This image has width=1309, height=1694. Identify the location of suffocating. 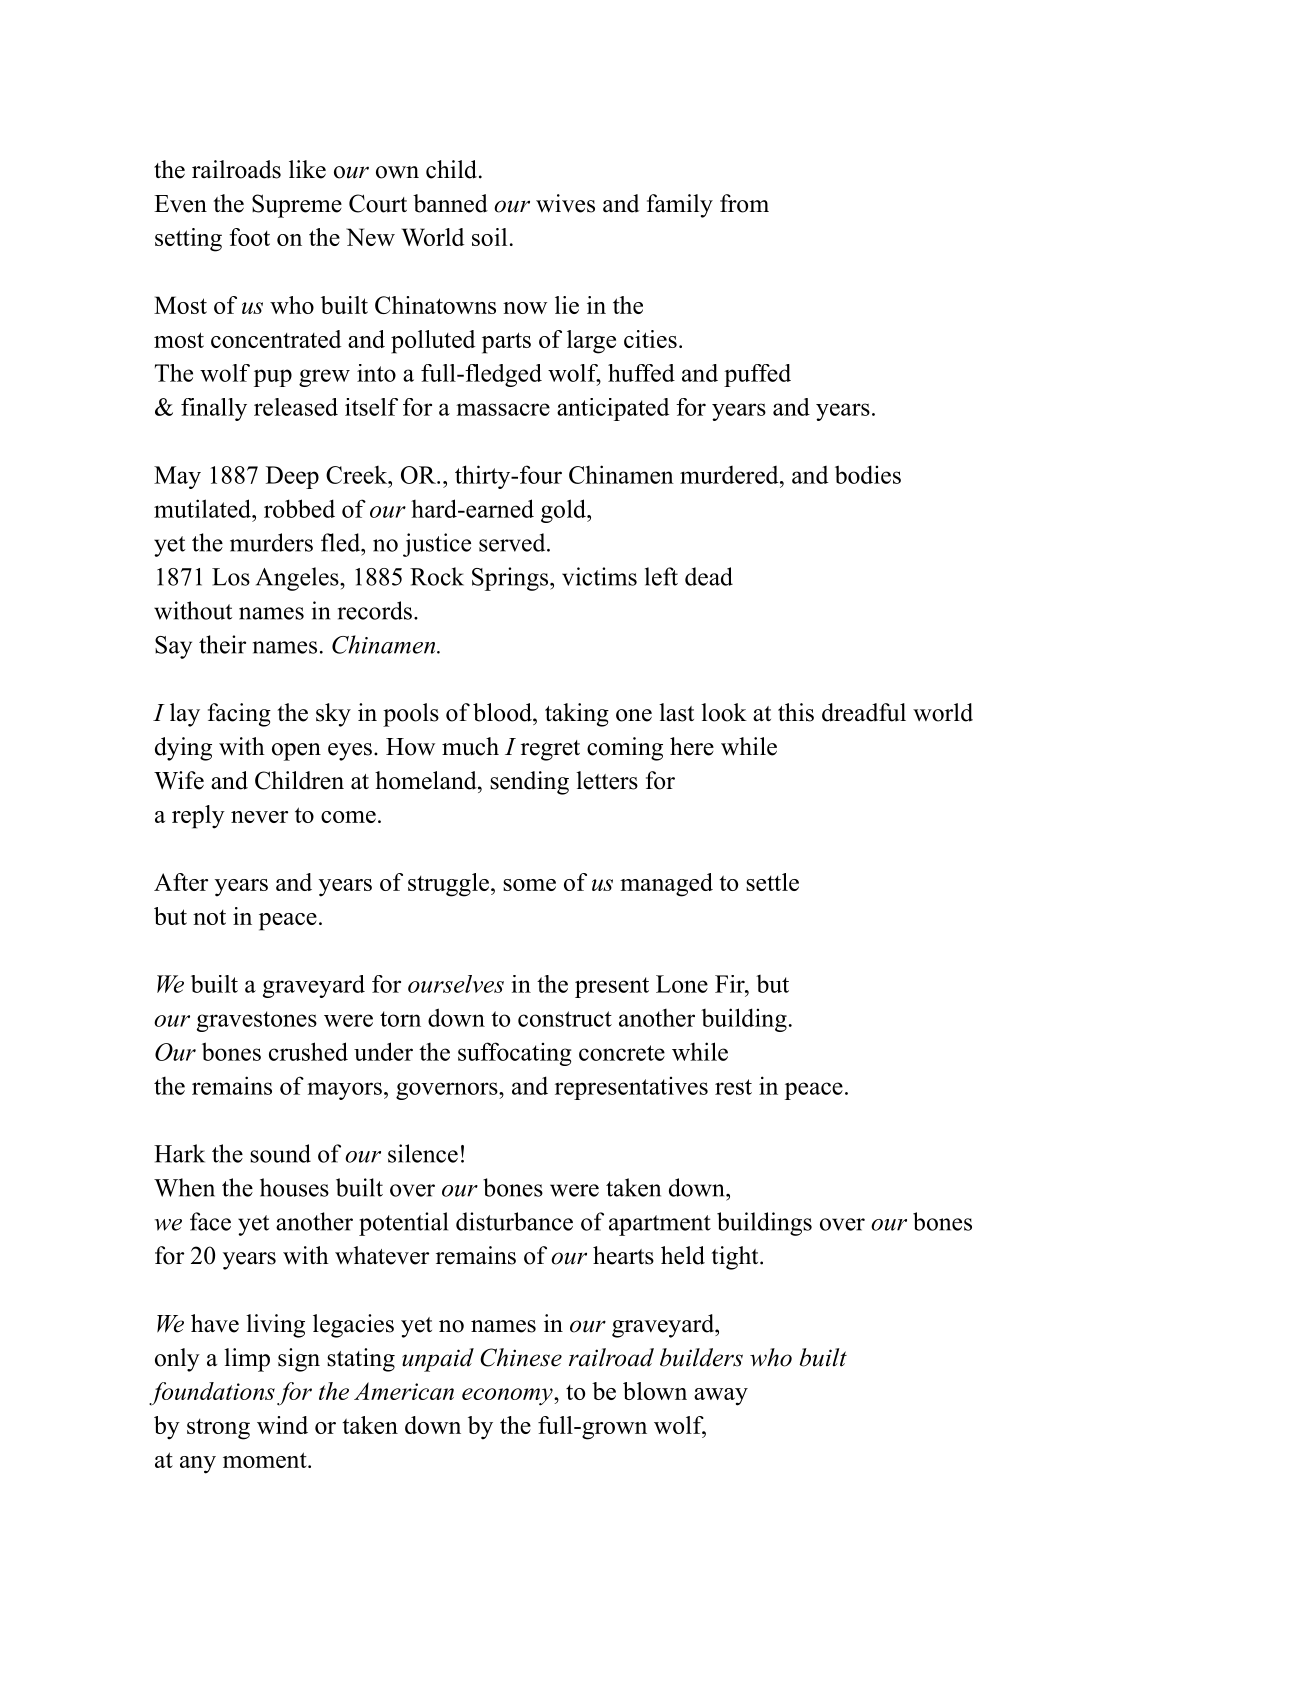
(514, 1054).
